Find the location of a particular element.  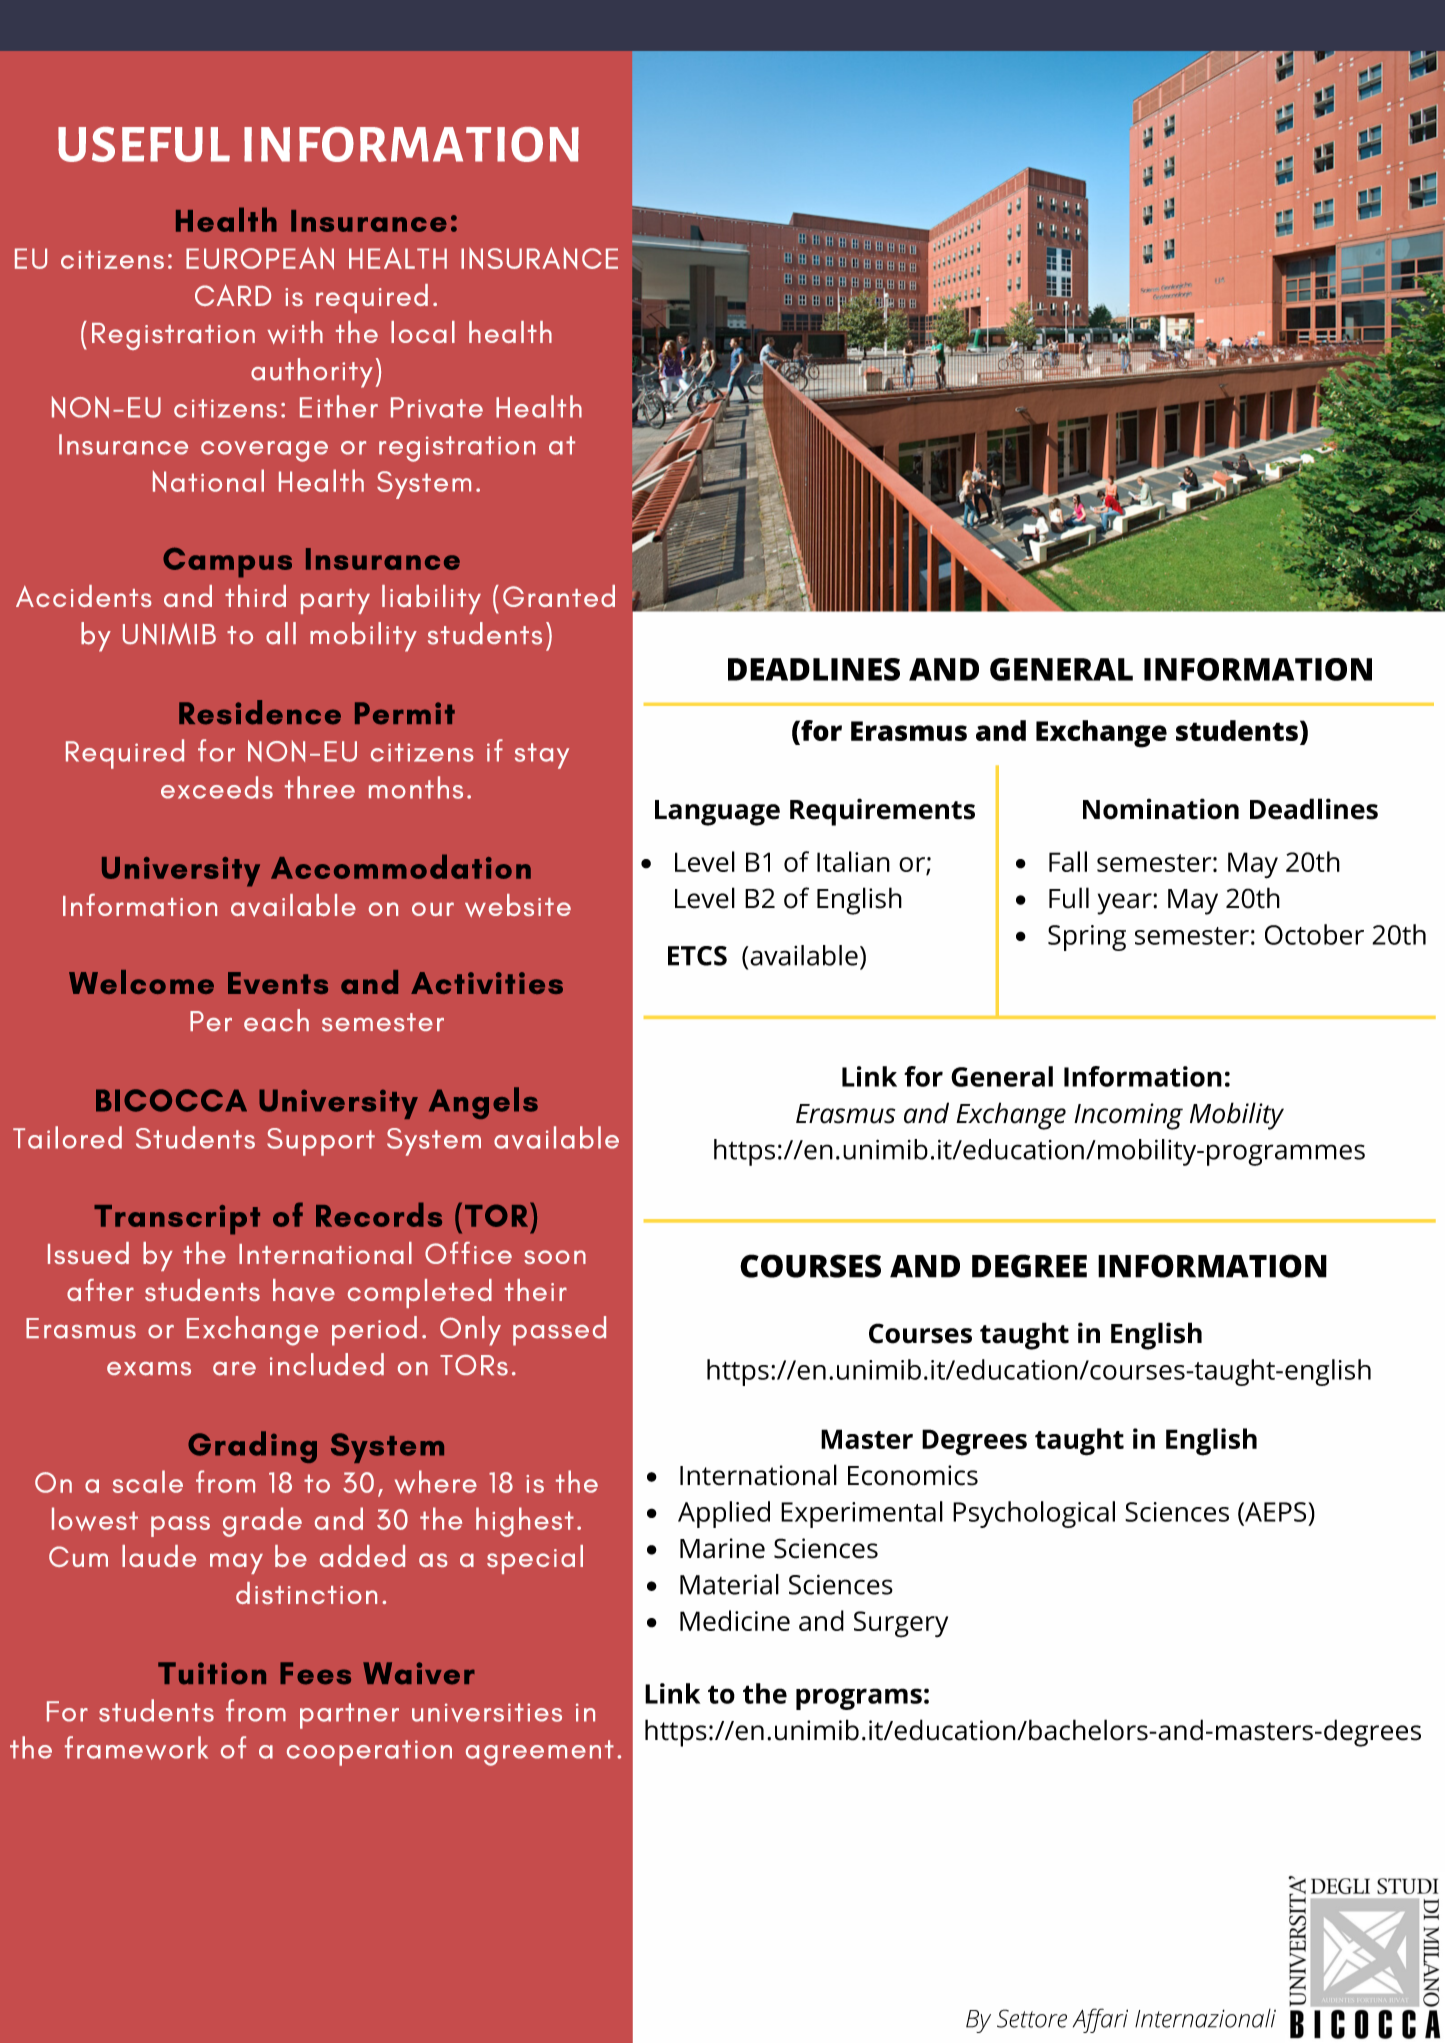

USEFUL is located at coordinates (144, 144).
